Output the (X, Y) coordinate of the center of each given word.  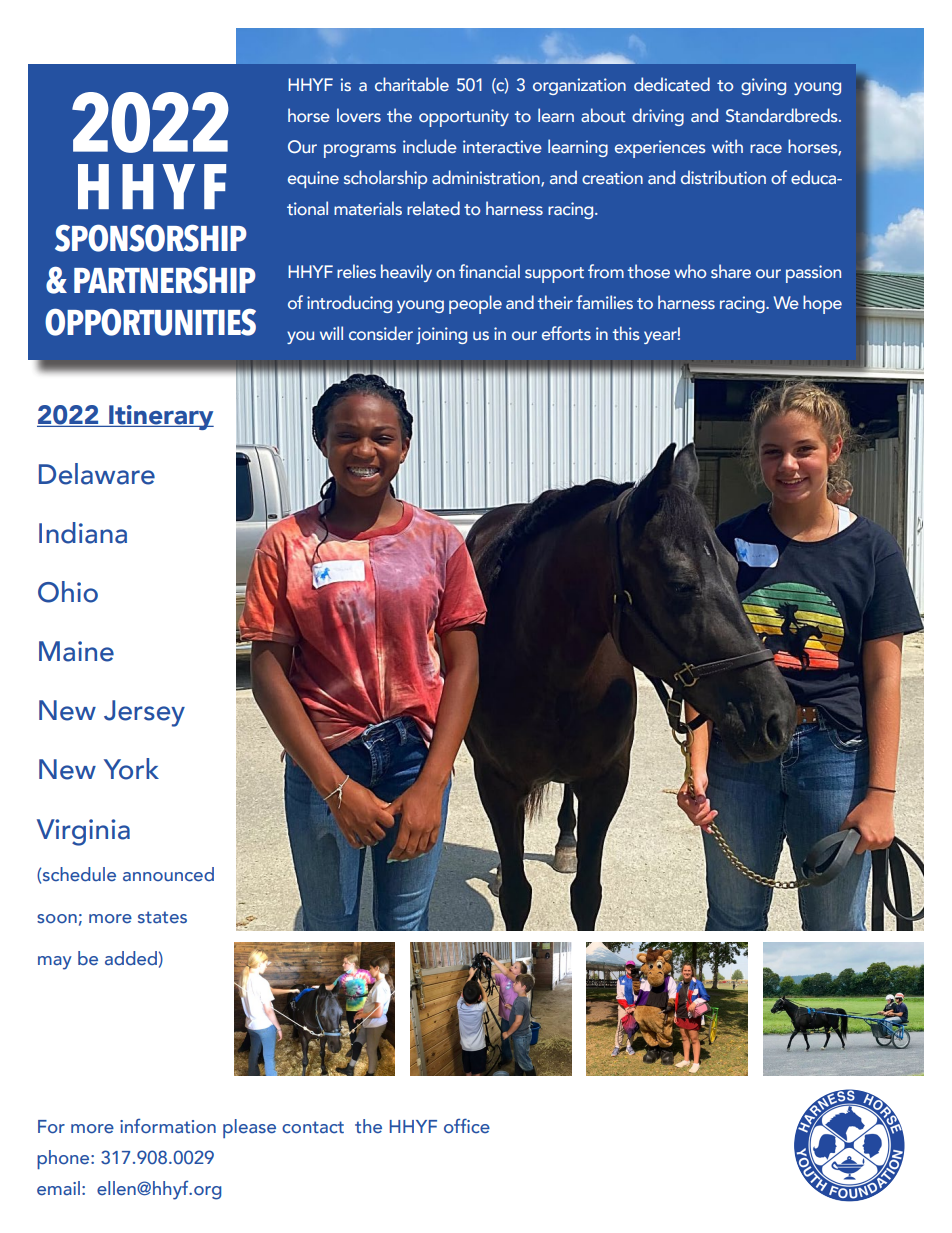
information (168, 1126)
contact (313, 1127)
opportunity (464, 118)
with (727, 146)
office (467, 1126)
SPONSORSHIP (151, 238)
